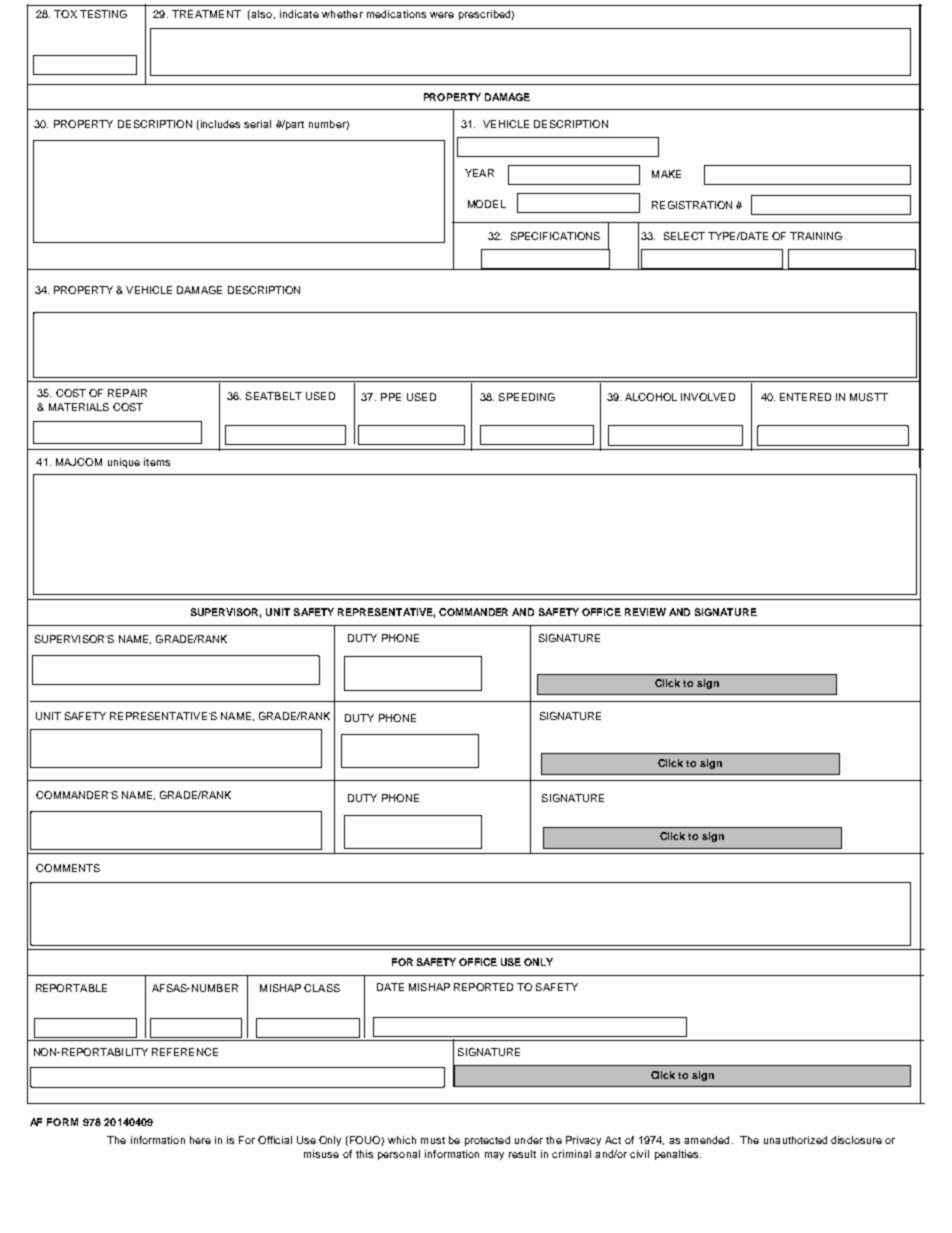  Describe the element at coordinates (127, 393) in the image. I see `REPAIR` at that location.
